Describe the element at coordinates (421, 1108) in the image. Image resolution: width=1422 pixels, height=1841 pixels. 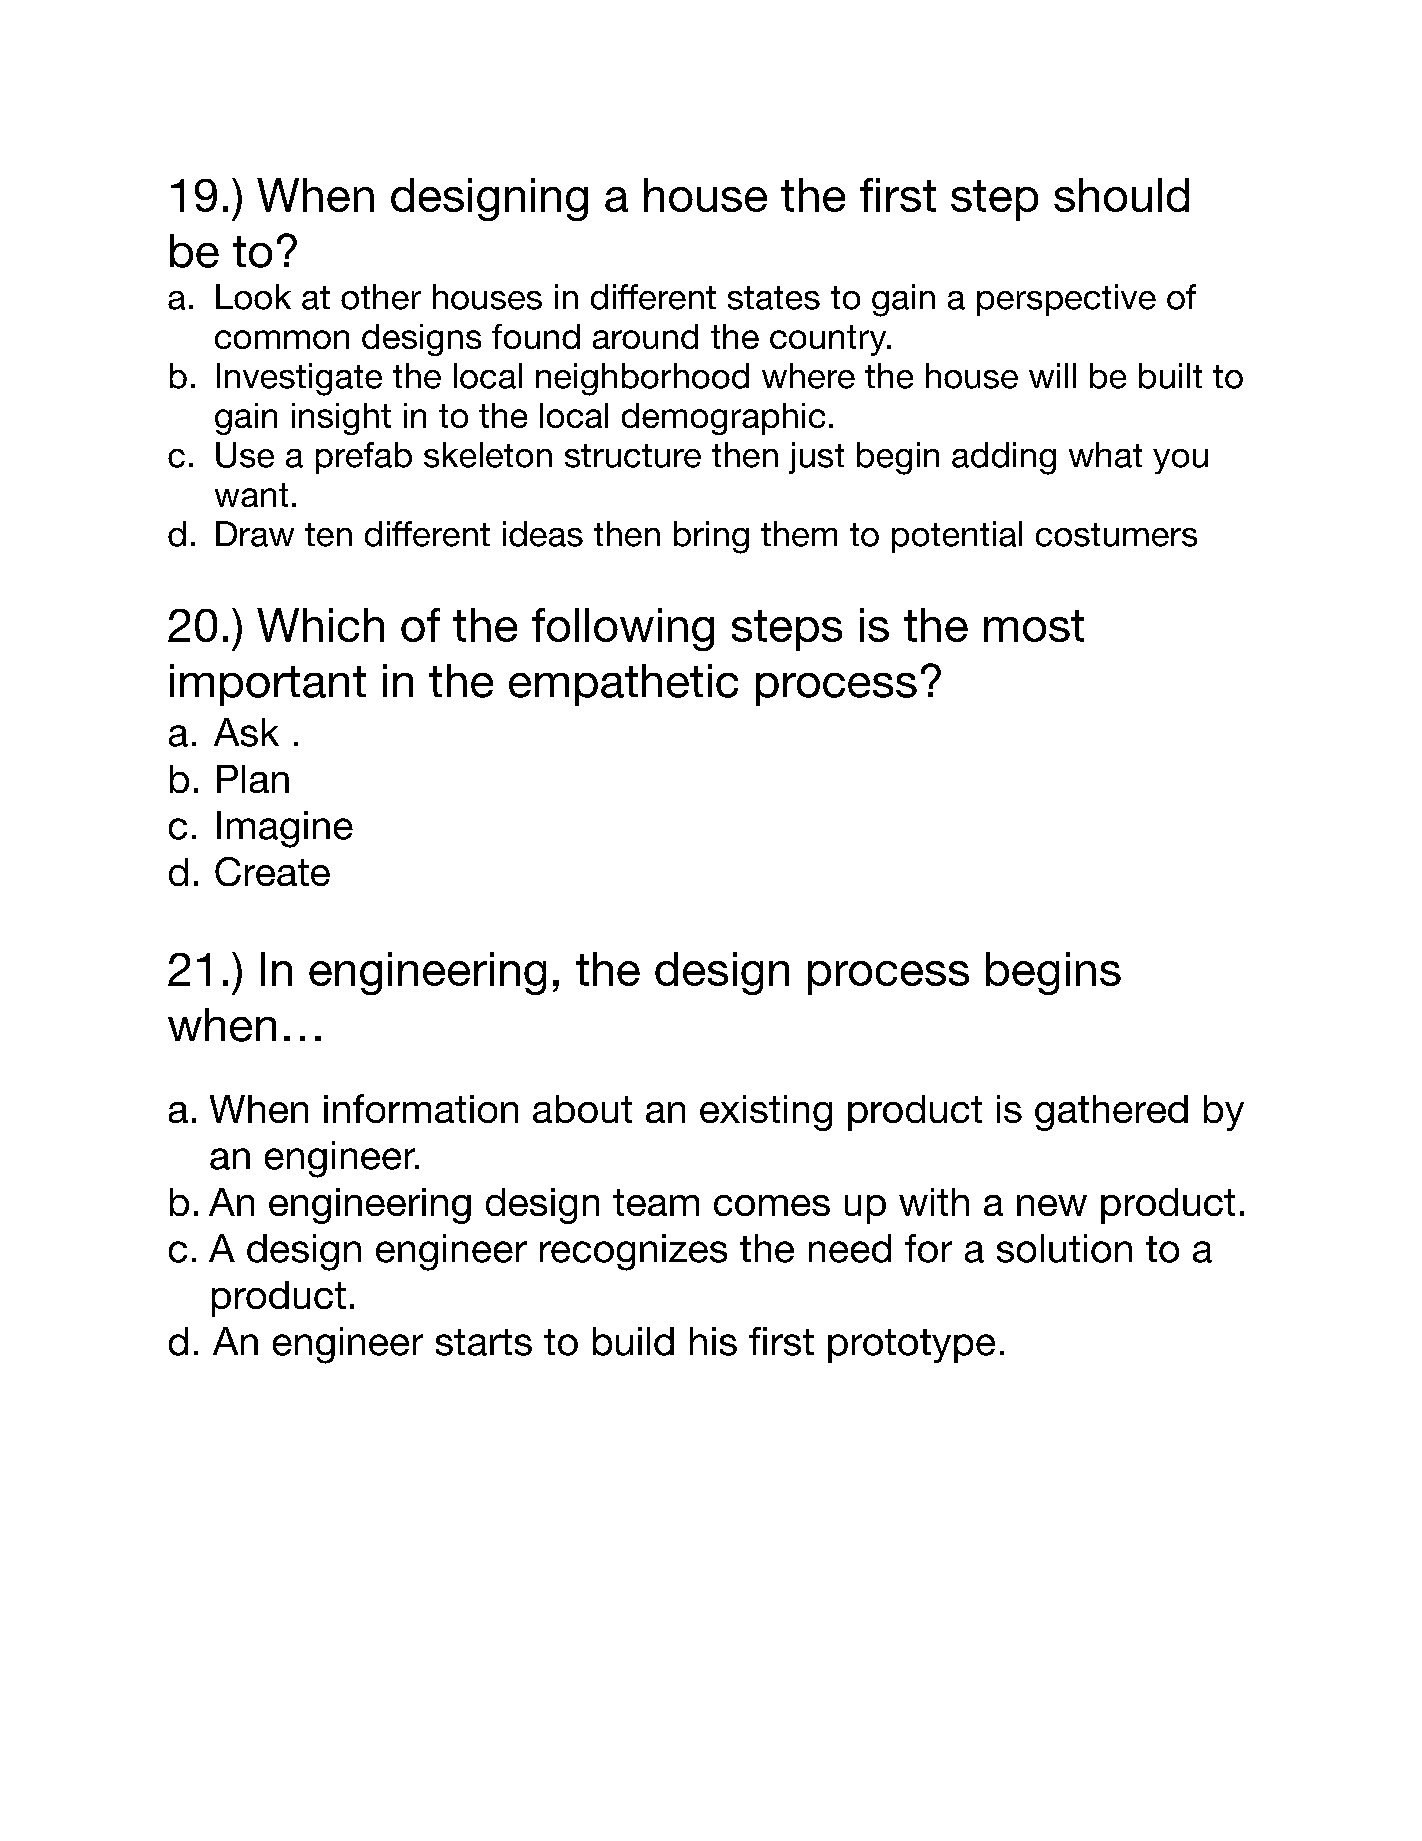
I see `information` at that location.
